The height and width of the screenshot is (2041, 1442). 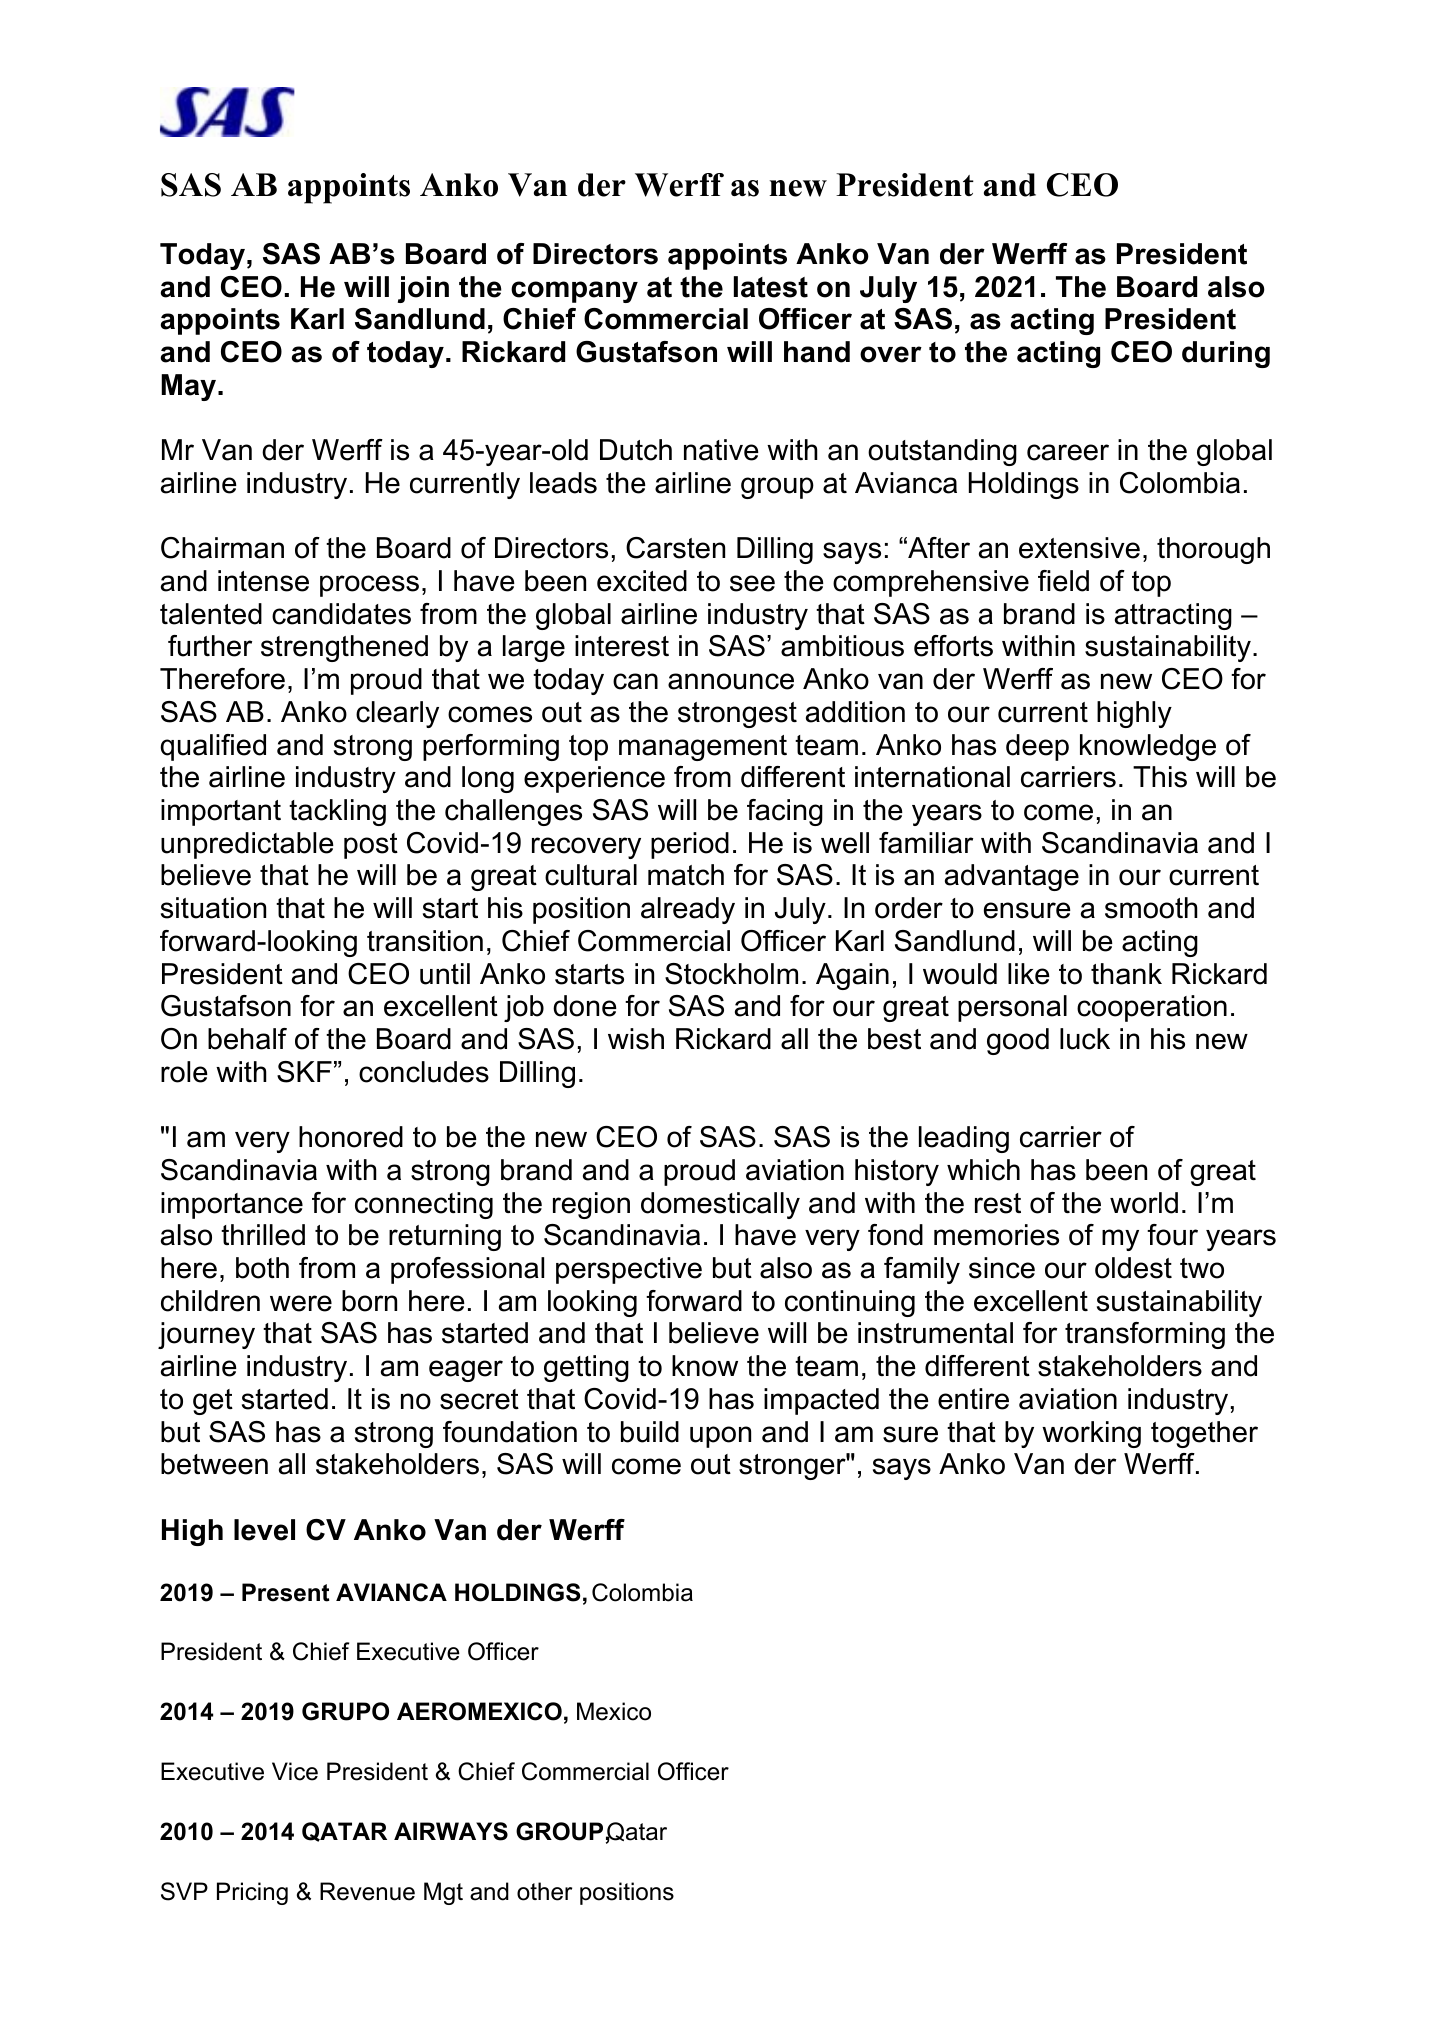 I want to click on luck, so click(x=1085, y=1039).
